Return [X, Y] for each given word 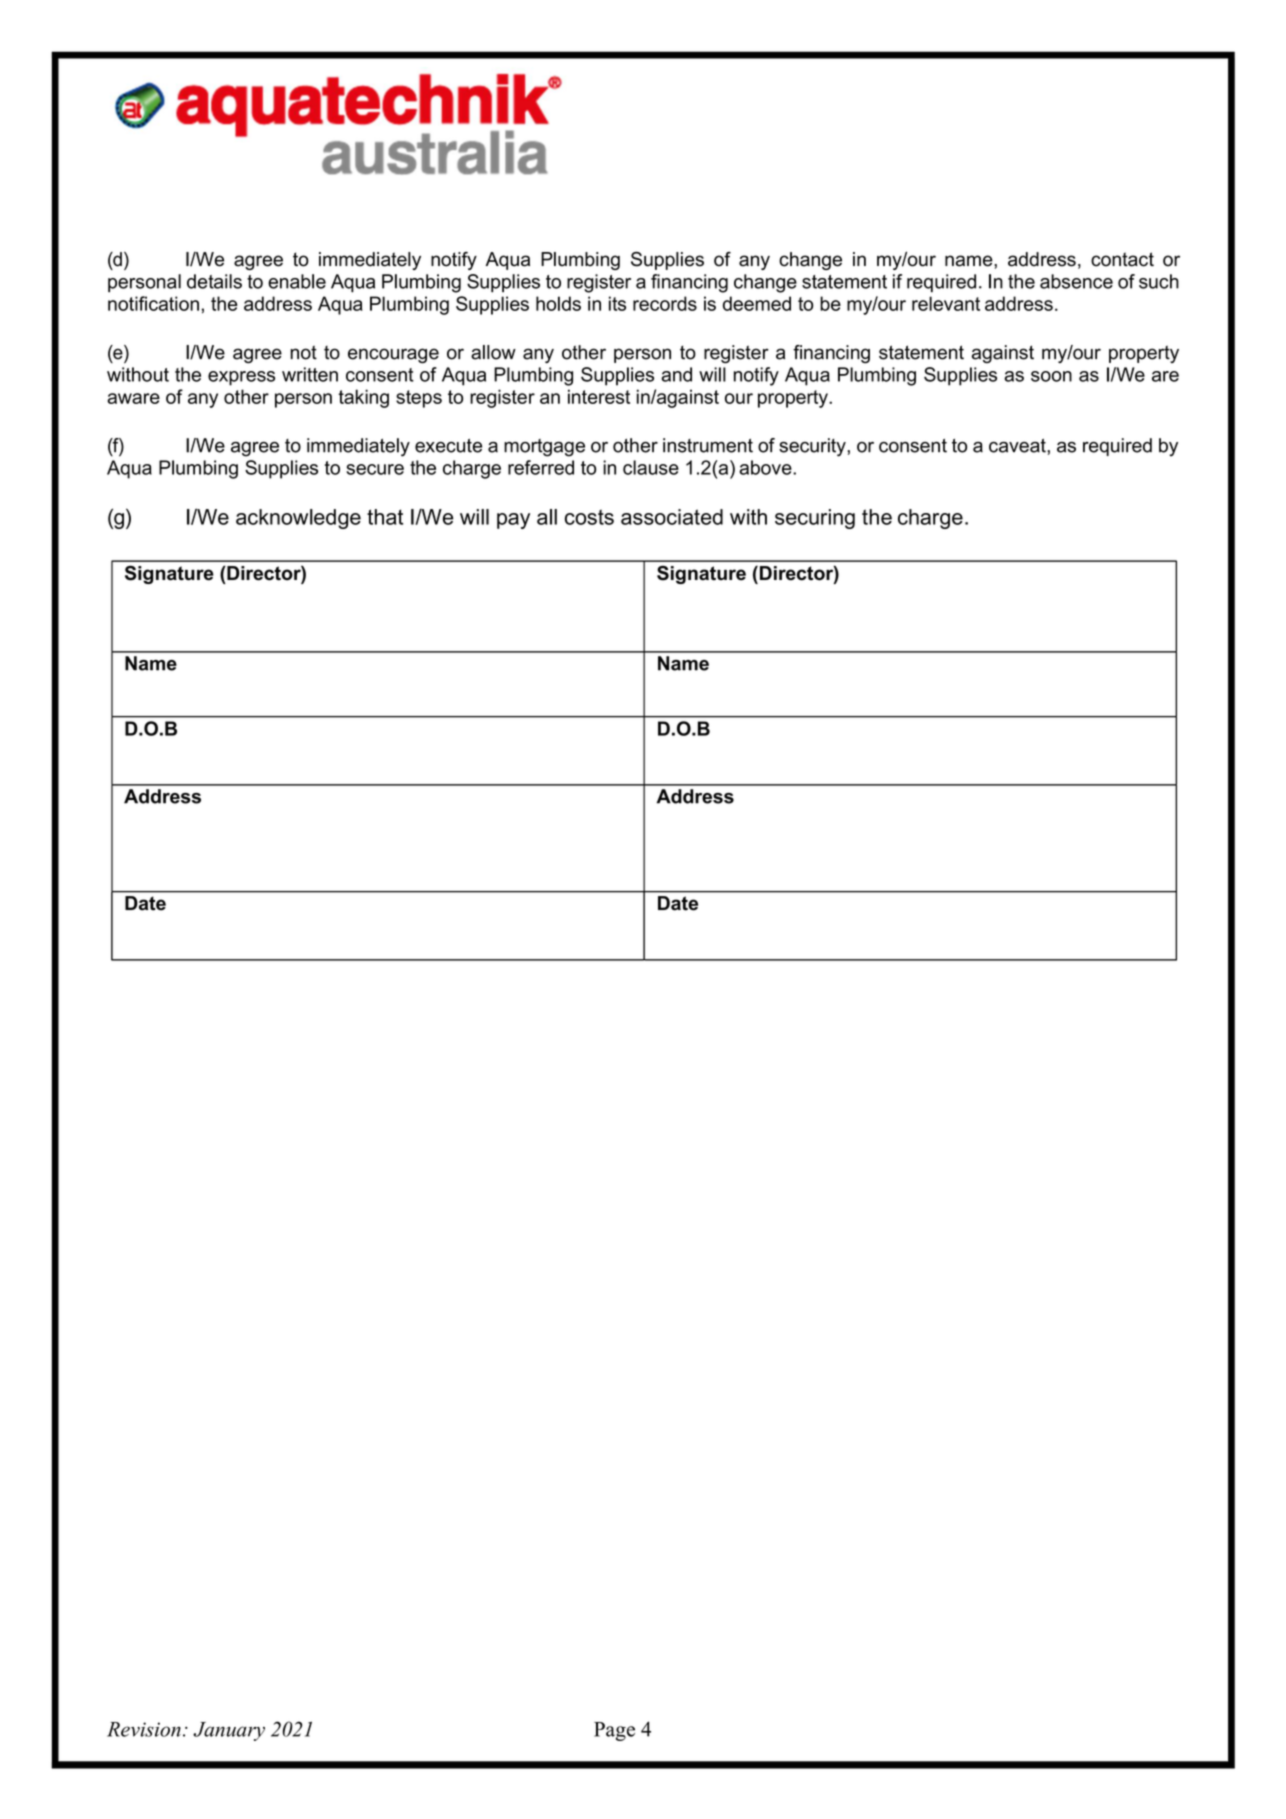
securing [815, 519]
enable [297, 281]
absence [1076, 281]
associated [672, 517]
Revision [144, 1729]
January [229, 1731]
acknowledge [298, 519]
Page [614, 1731]
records [665, 303]
